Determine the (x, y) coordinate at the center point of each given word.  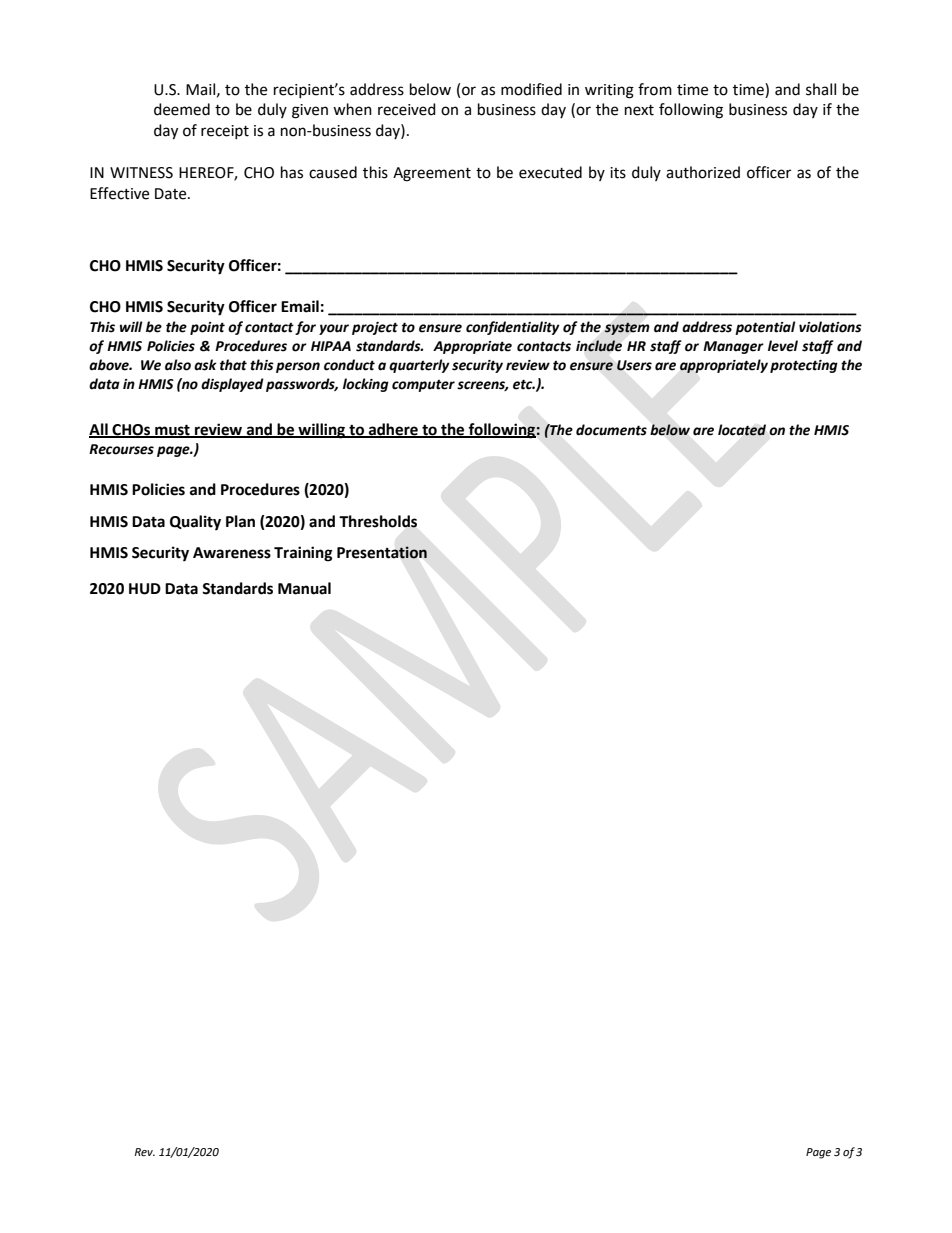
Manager (733, 347)
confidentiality (513, 328)
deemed (182, 109)
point (207, 328)
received (407, 109)
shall (821, 89)
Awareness (232, 553)
